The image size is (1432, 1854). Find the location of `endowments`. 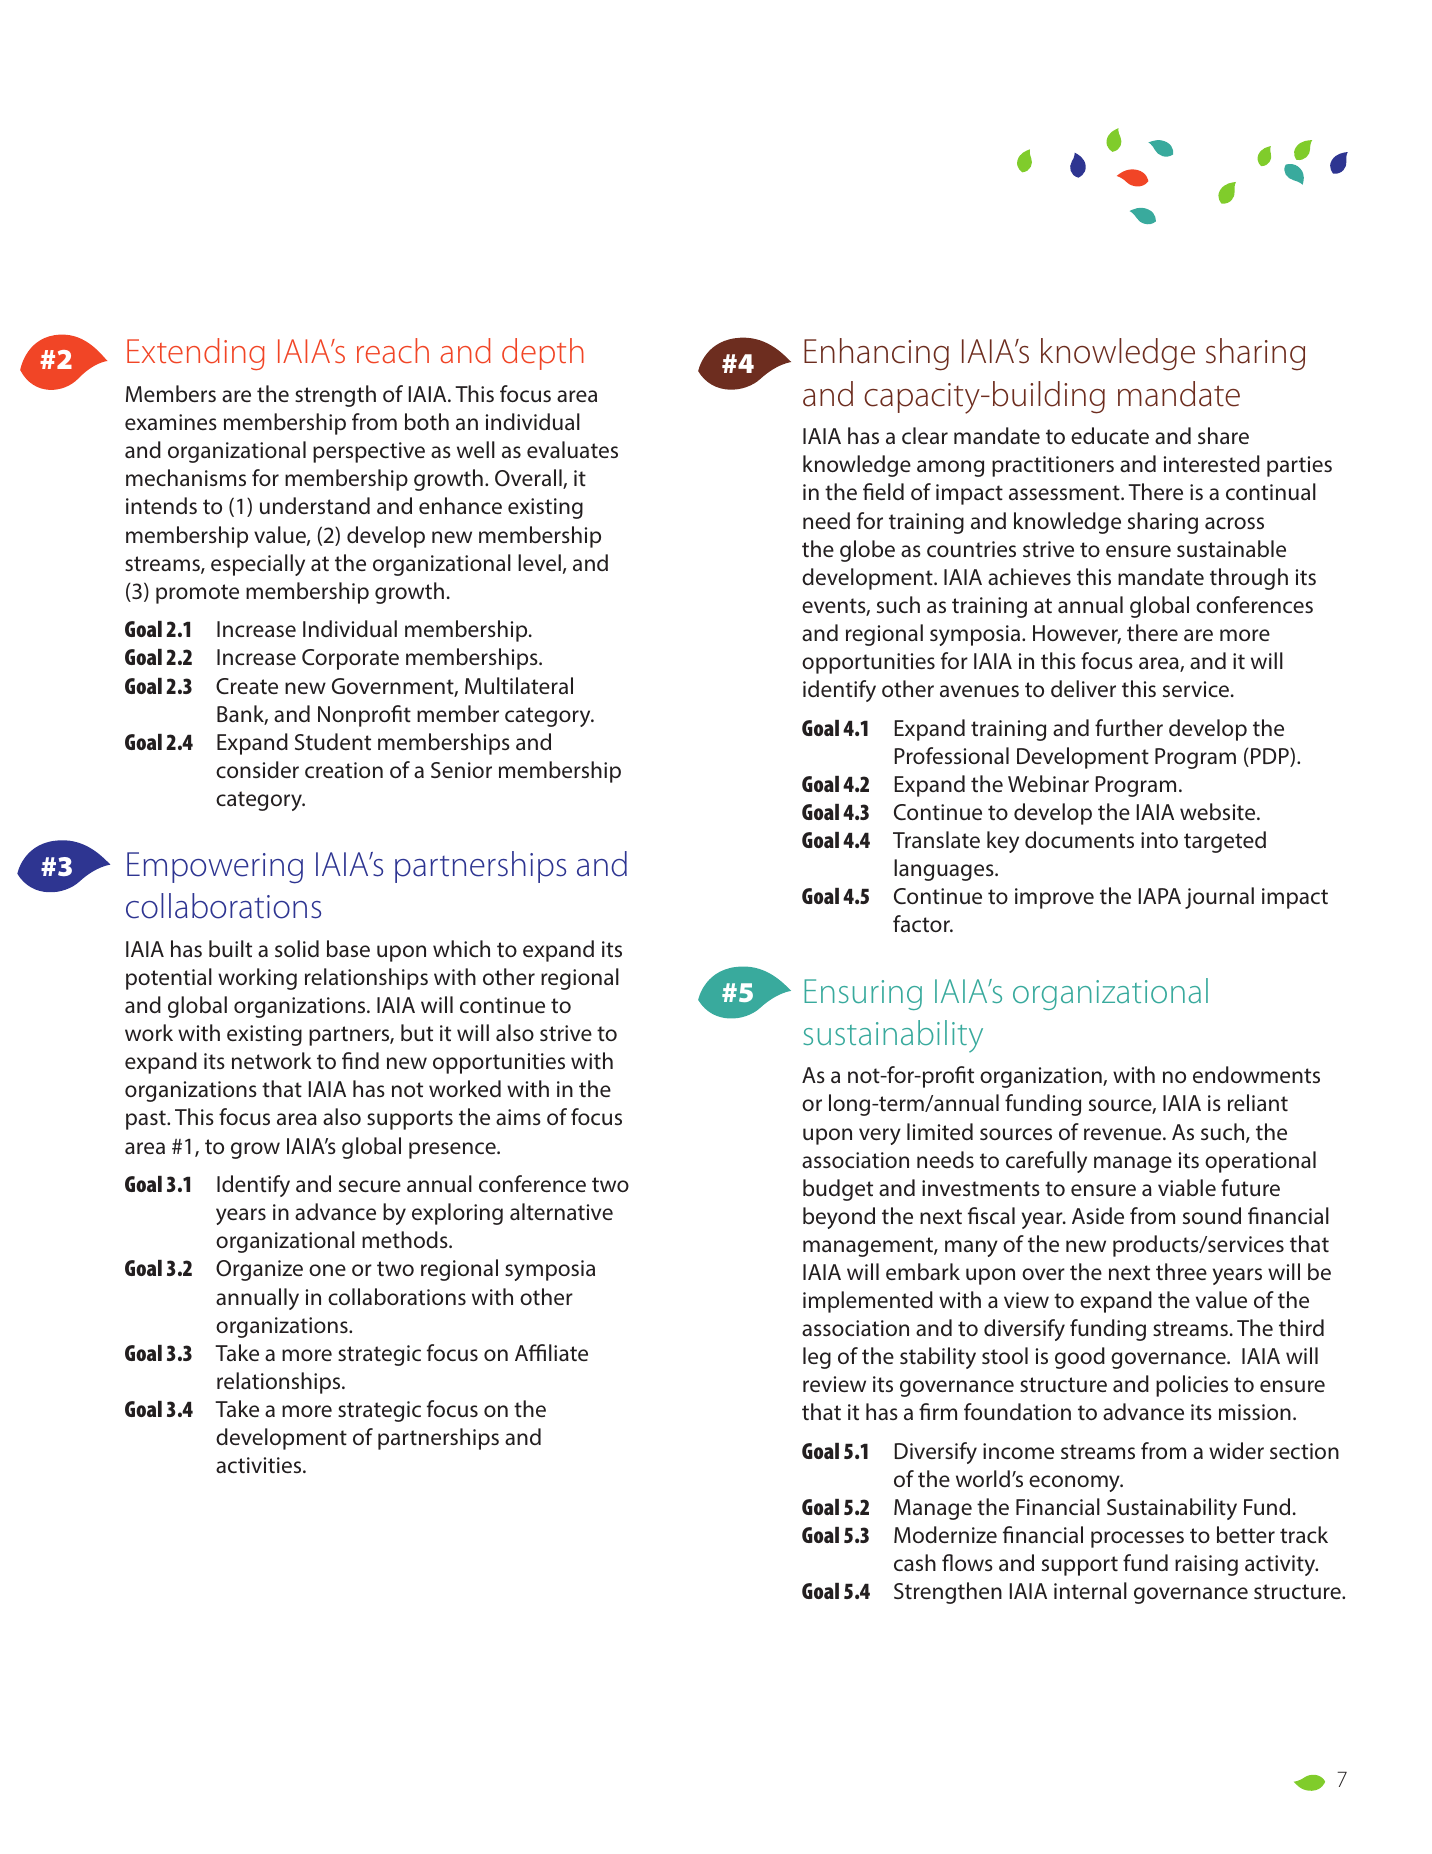

endowments is located at coordinates (1256, 1074).
